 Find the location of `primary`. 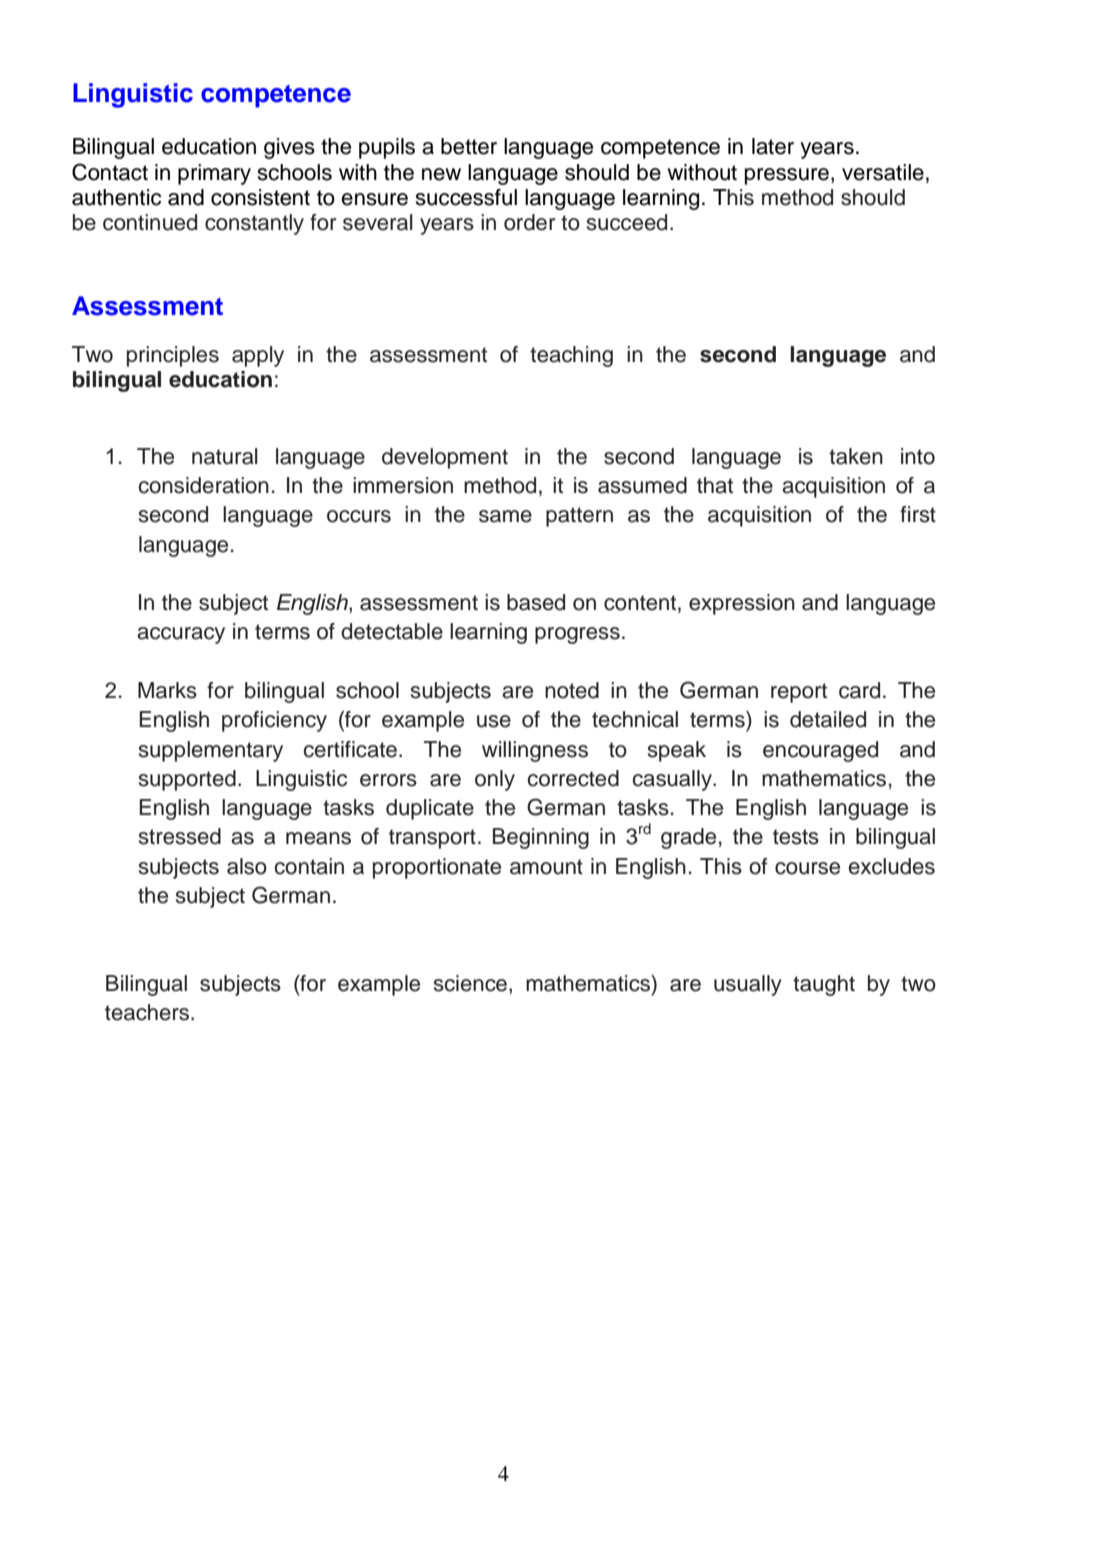

primary is located at coordinates (214, 174).
